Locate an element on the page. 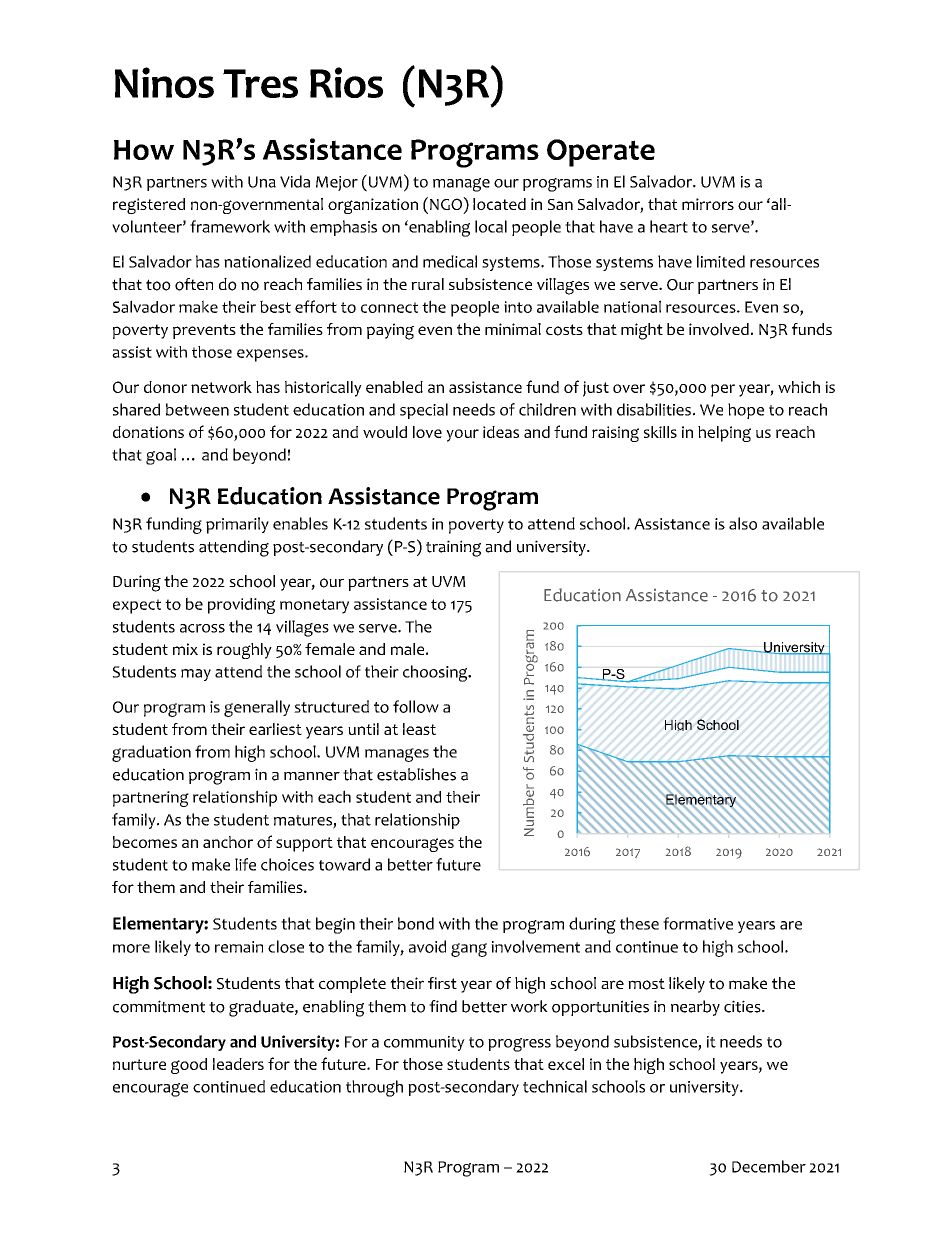  December is located at coordinates (769, 1166).
